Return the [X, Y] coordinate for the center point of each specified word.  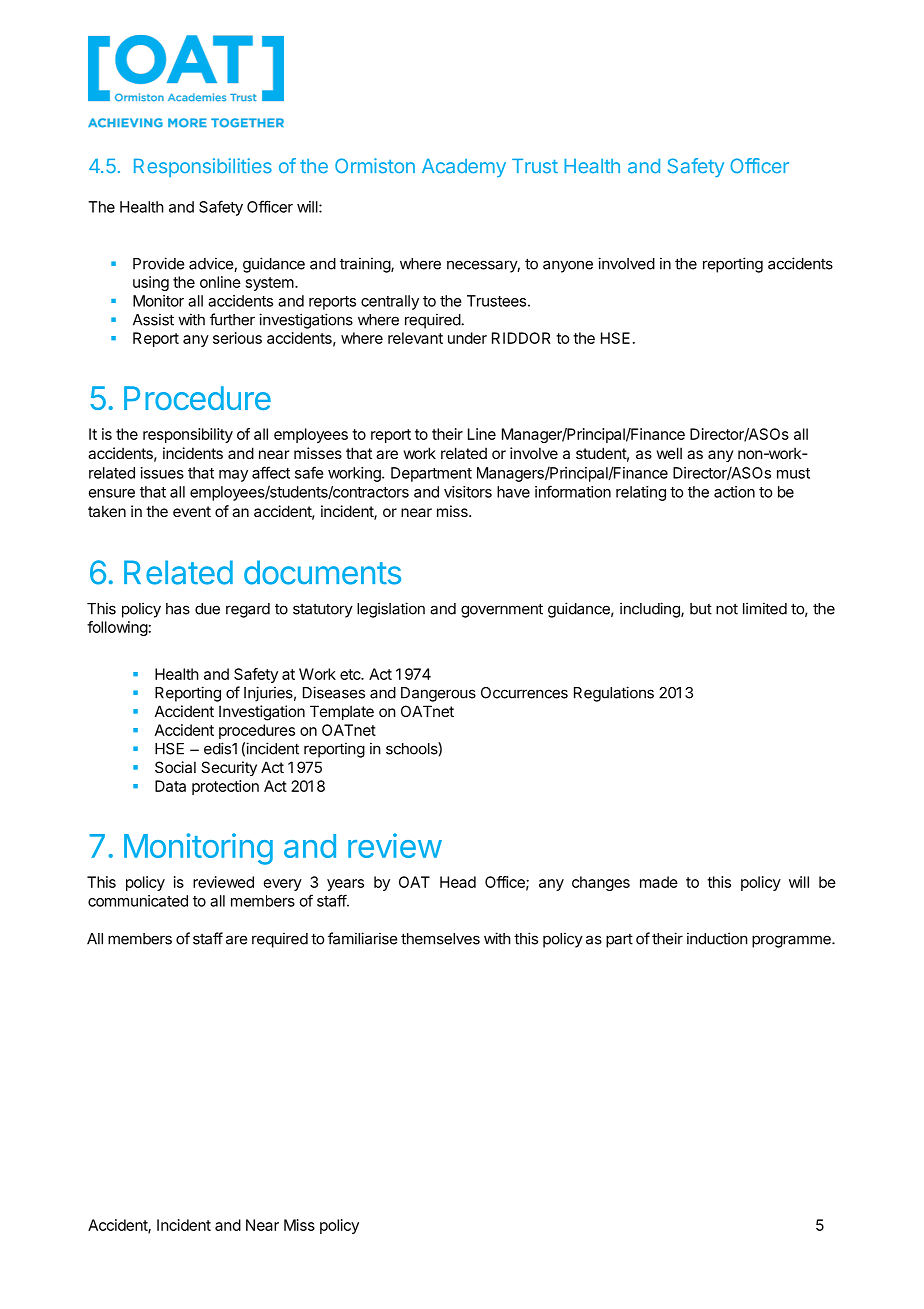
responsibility [188, 435]
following [117, 628]
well [669, 453]
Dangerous [438, 694]
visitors [468, 492]
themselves [440, 939]
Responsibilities [203, 167]
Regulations [614, 694]
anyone [568, 266]
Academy [464, 168]
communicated [138, 901]
